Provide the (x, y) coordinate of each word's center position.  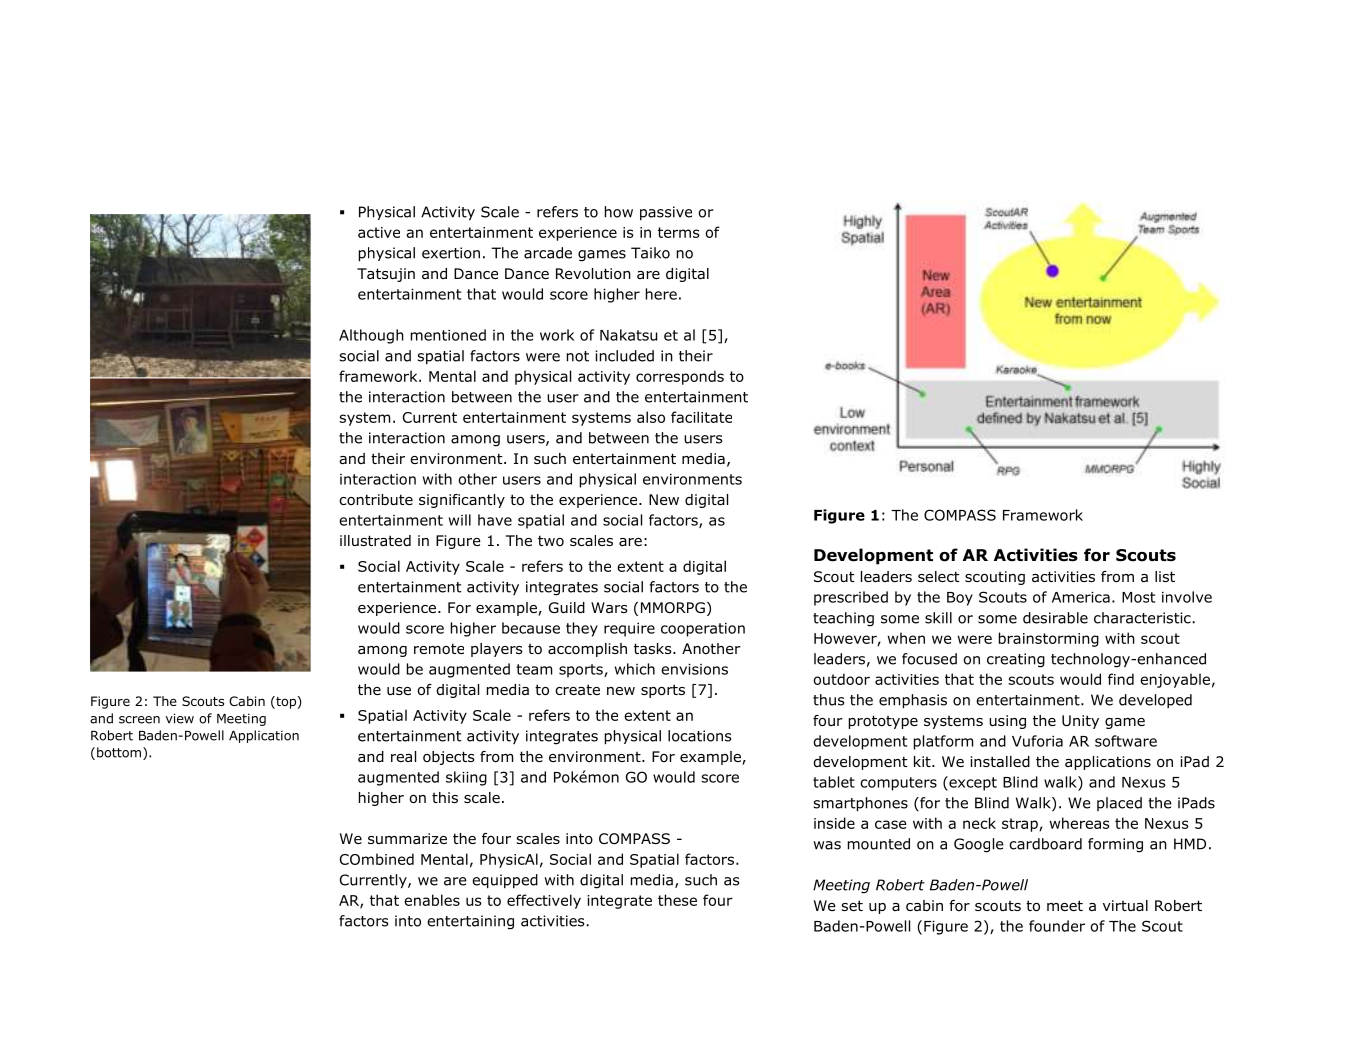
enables (432, 900)
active (379, 232)
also (651, 417)
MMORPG (673, 608)
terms (679, 232)
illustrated (375, 541)
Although (371, 336)
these (677, 900)
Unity (1080, 722)
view (180, 718)
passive (666, 213)
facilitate (701, 417)
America (1081, 597)
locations (699, 736)
